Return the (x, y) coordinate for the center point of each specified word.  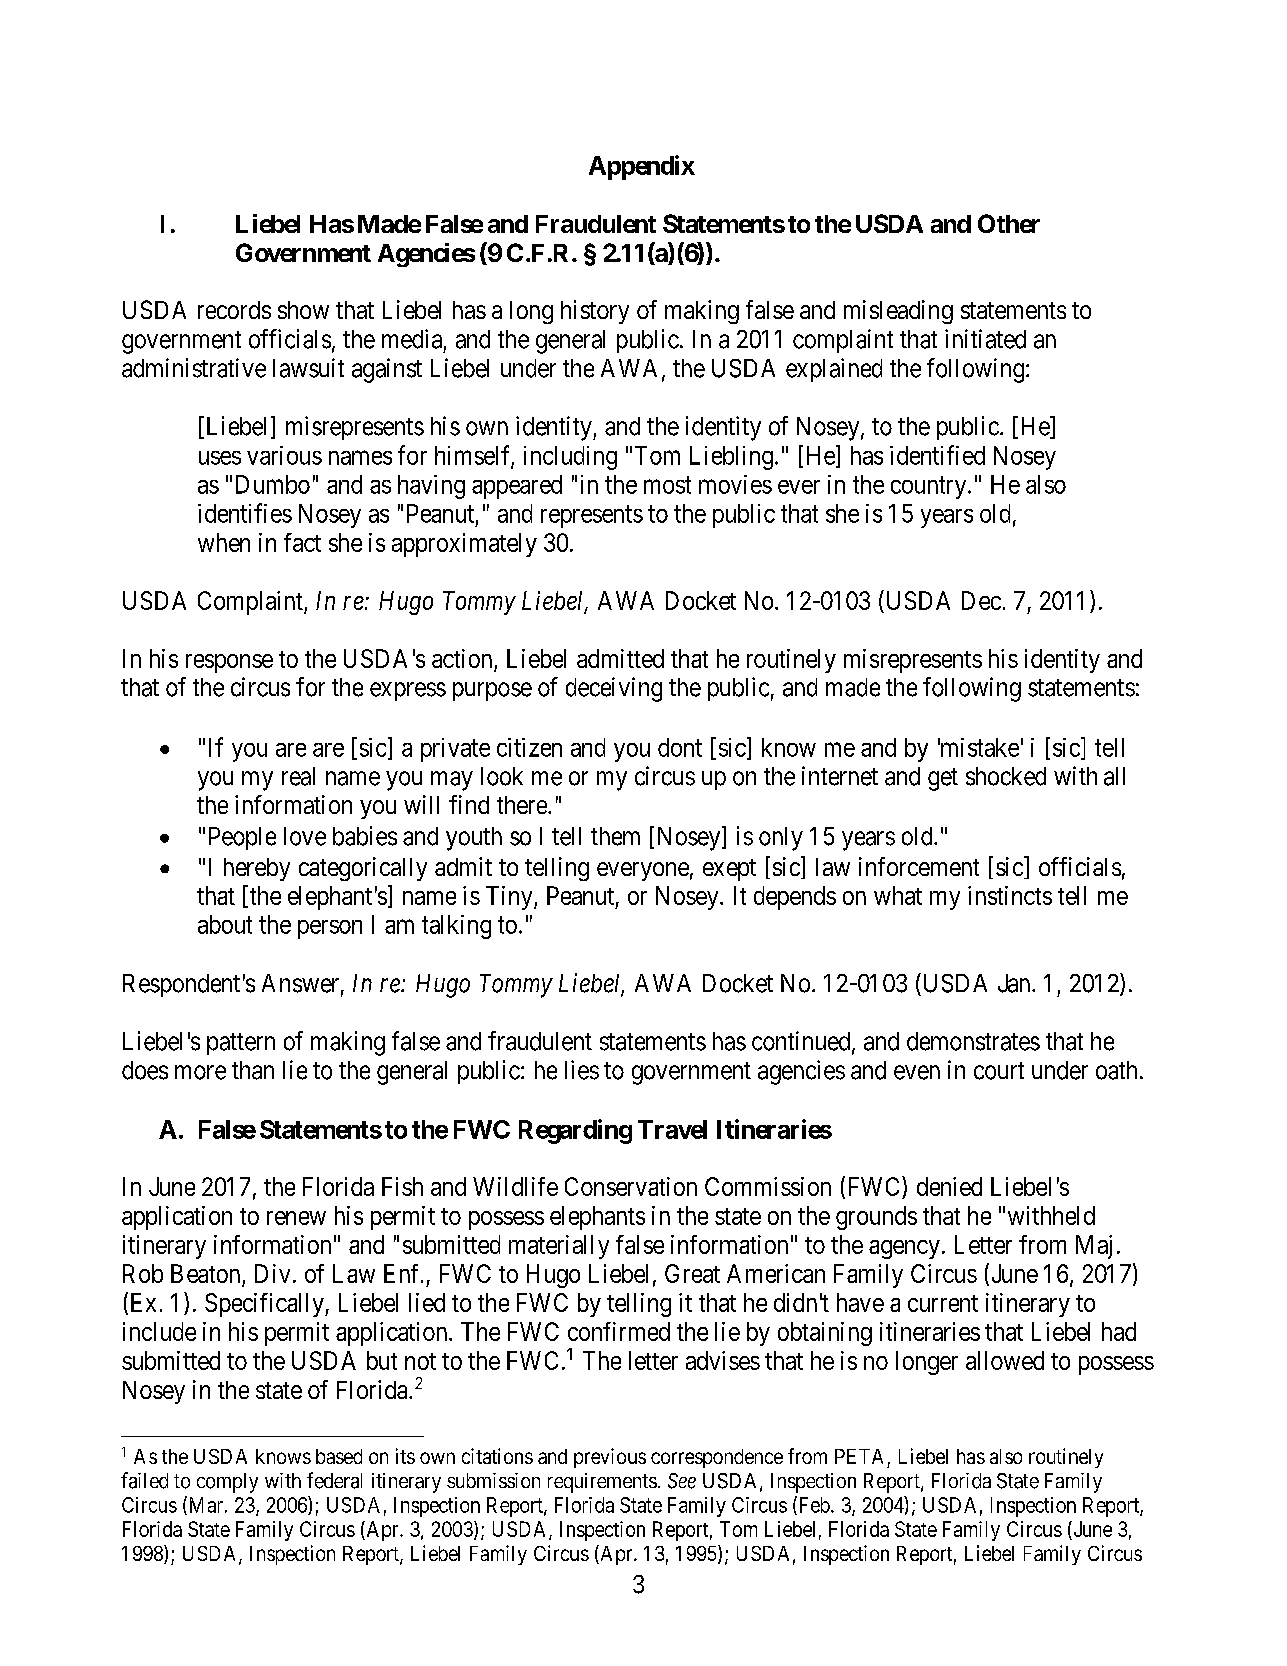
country (930, 487)
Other (1009, 223)
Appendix (642, 167)
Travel (672, 1129)
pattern (241, 1044)
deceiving (614, 689)
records (234, 310)
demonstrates (973, 1041)
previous (610, 1458)
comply (227, 1483)
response (229, 663)
